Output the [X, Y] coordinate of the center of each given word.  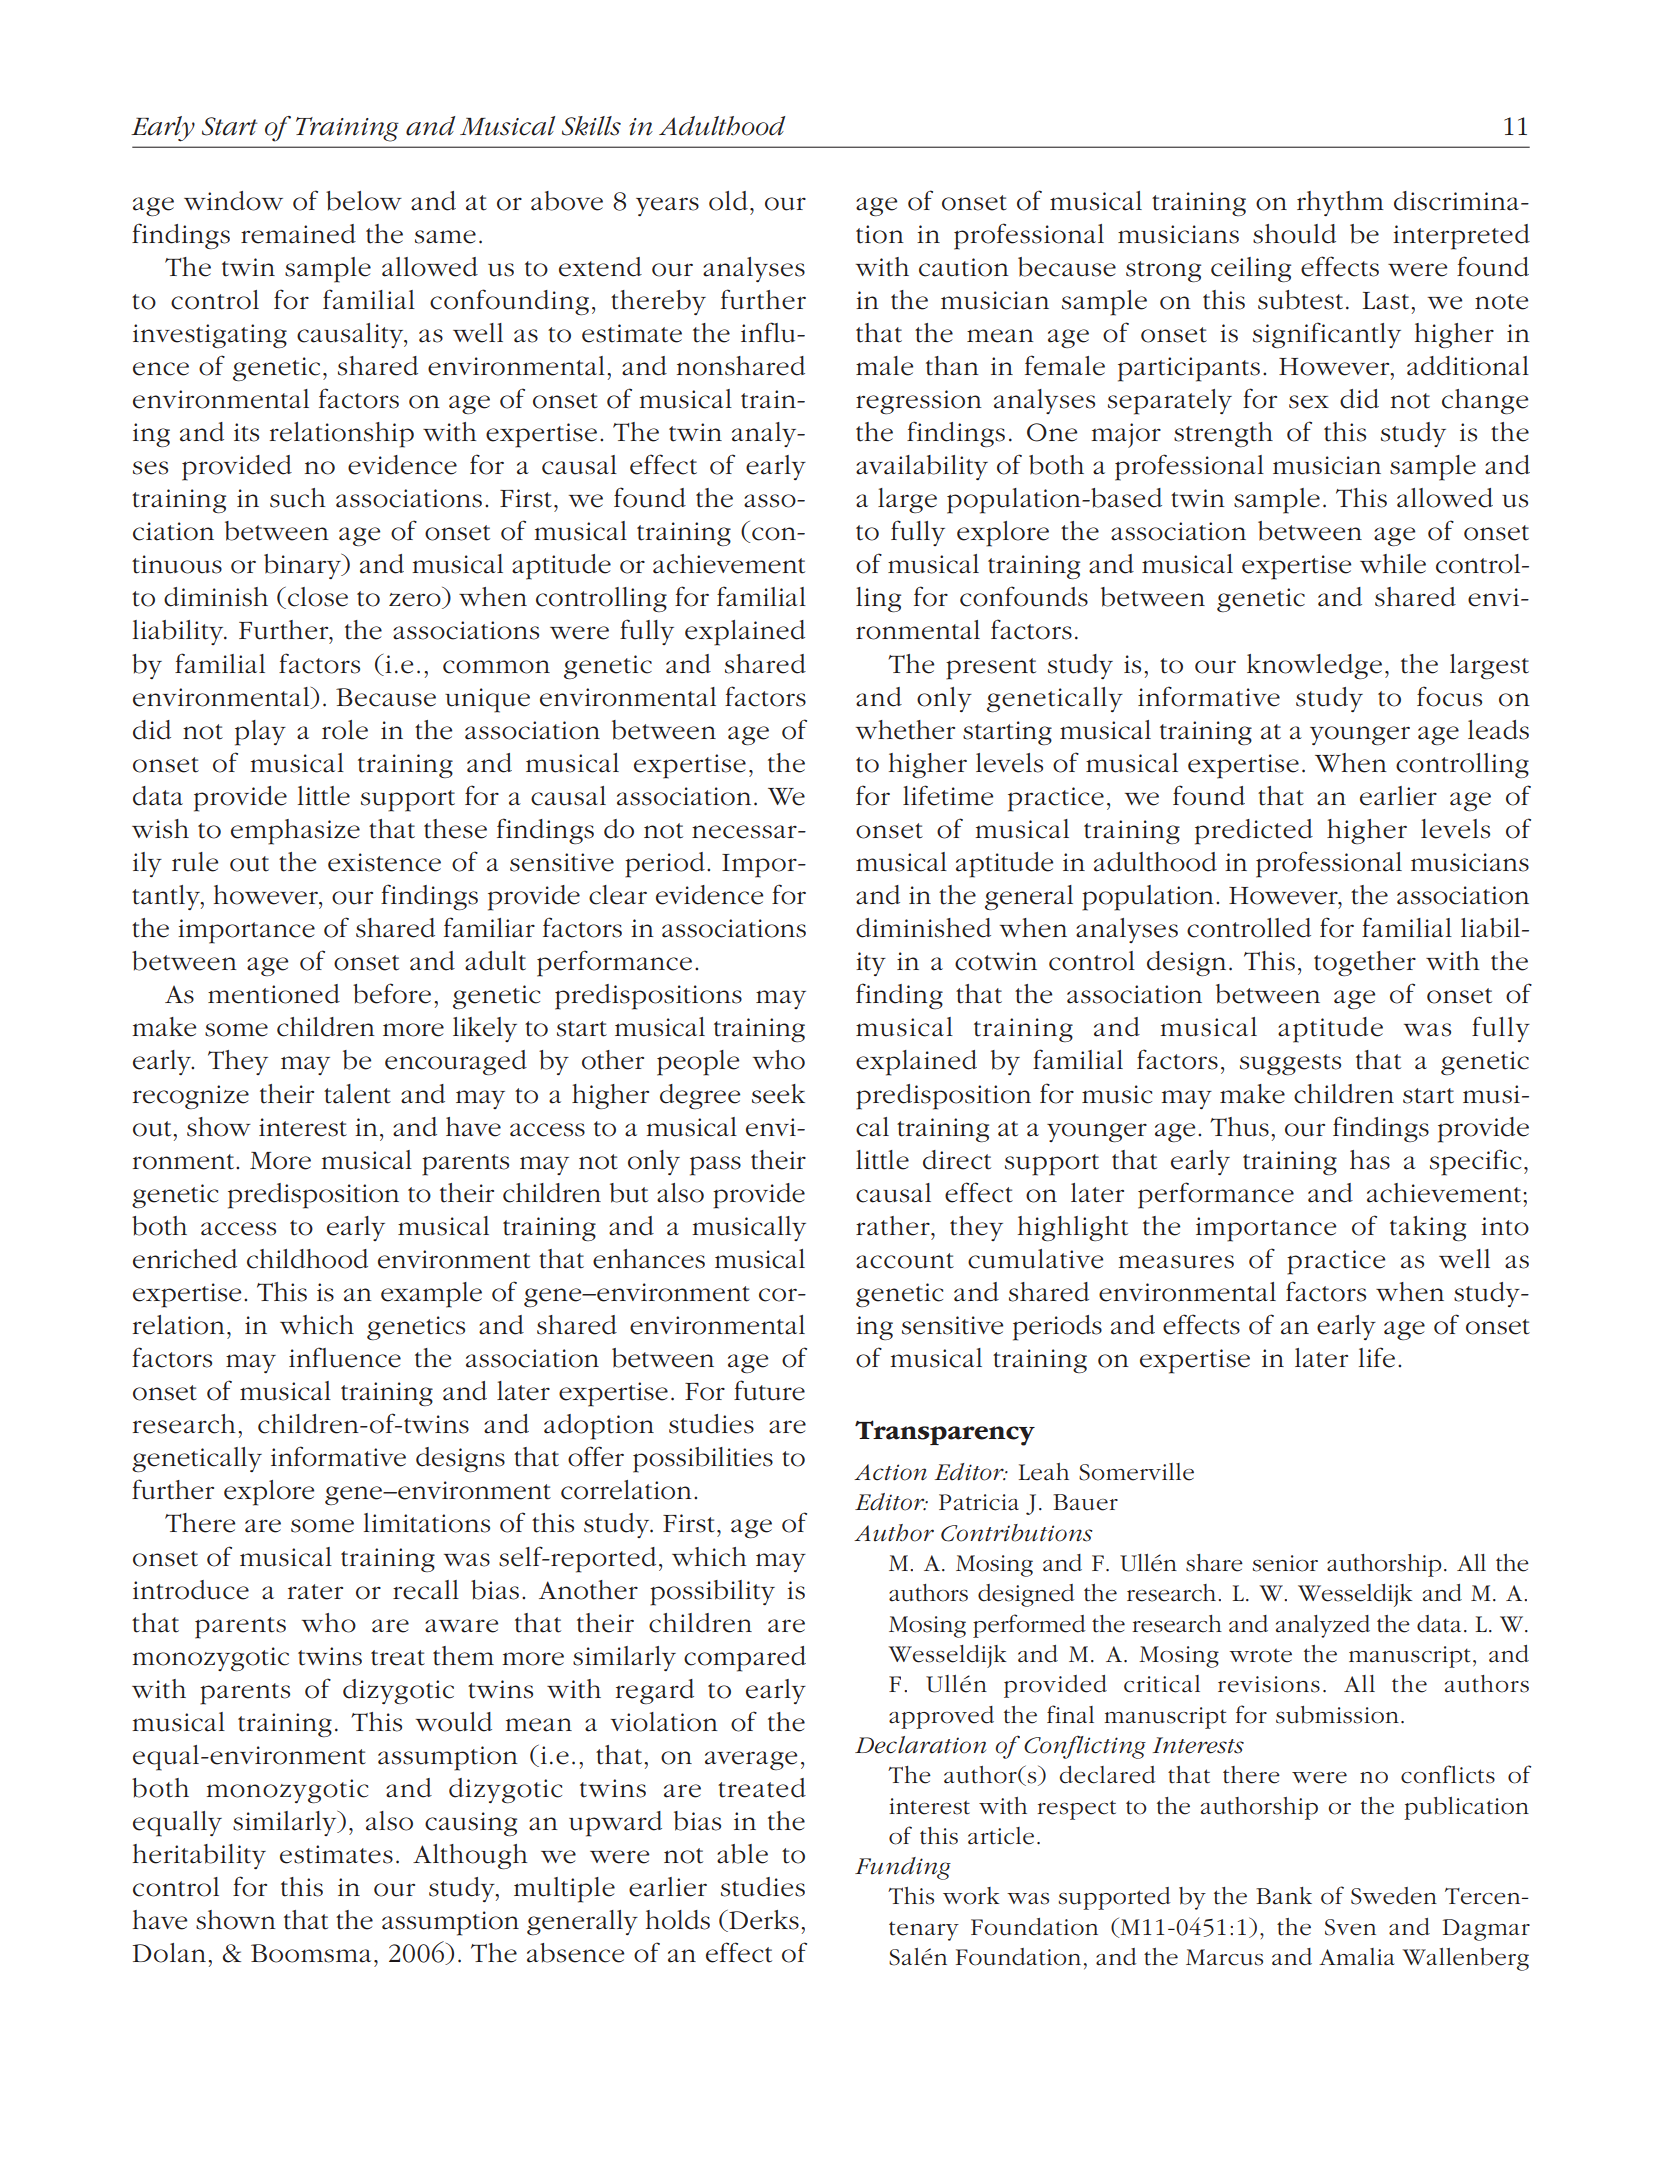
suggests [1290, 1064]
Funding [903, 1868]
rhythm [1340, 203]
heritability [199, 1856]
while [1393, 564]
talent [357, 1094]
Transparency [945, 1433]
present [991, 669]
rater [315, 1592]
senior [1285, 1563]
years [667, 206]
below [364, 201]
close [318, 597]
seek [778, 1094]
